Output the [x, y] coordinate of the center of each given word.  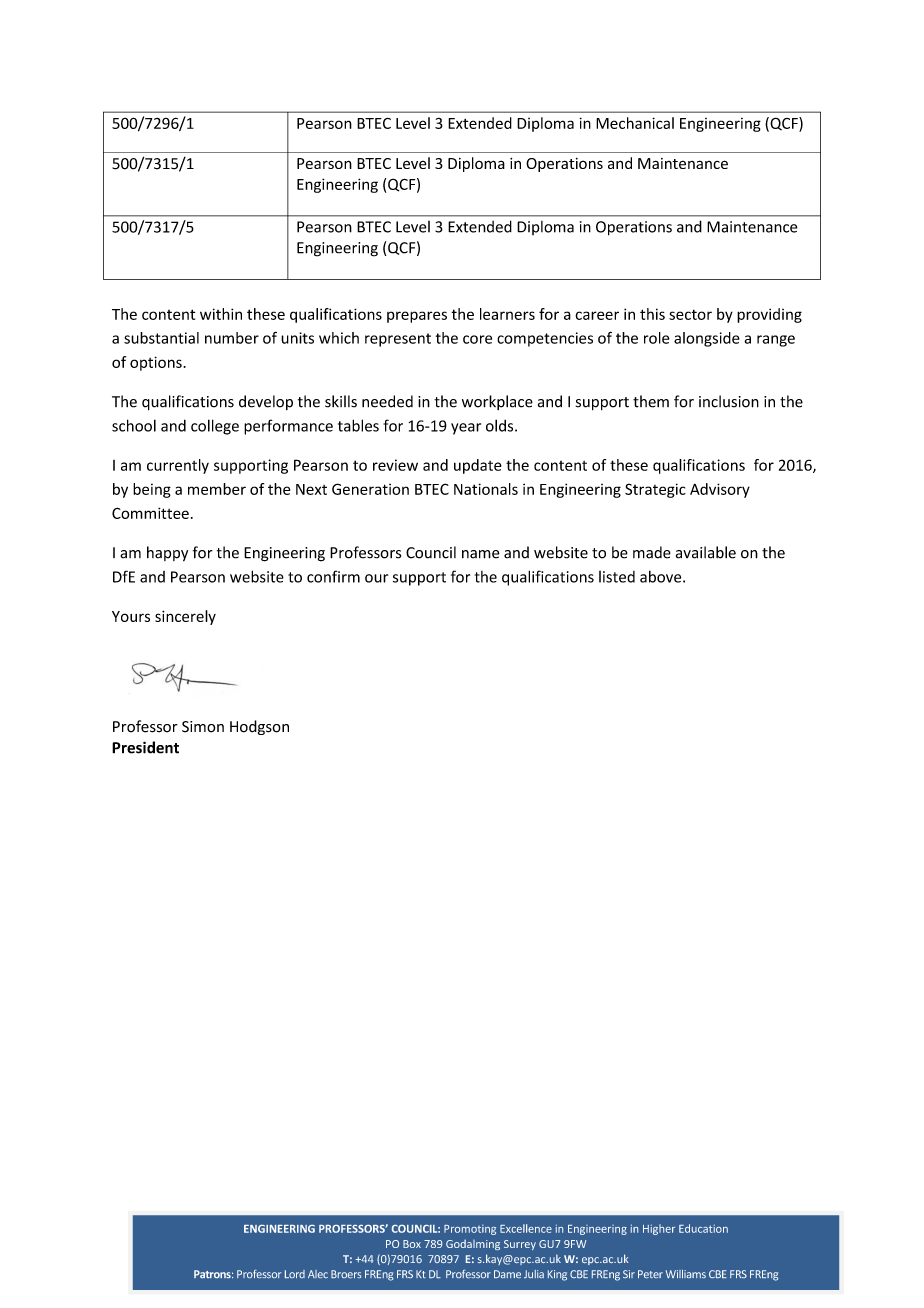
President [145, 747]
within [221, 314]
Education [703, 1228]
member [217, 489]
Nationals [486, 489]
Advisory [720, 490]
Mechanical [635, 123]
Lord [295, 1274]
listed [617, 577]
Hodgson [259, 727]
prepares [417, 317]
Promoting [470, 1229]
